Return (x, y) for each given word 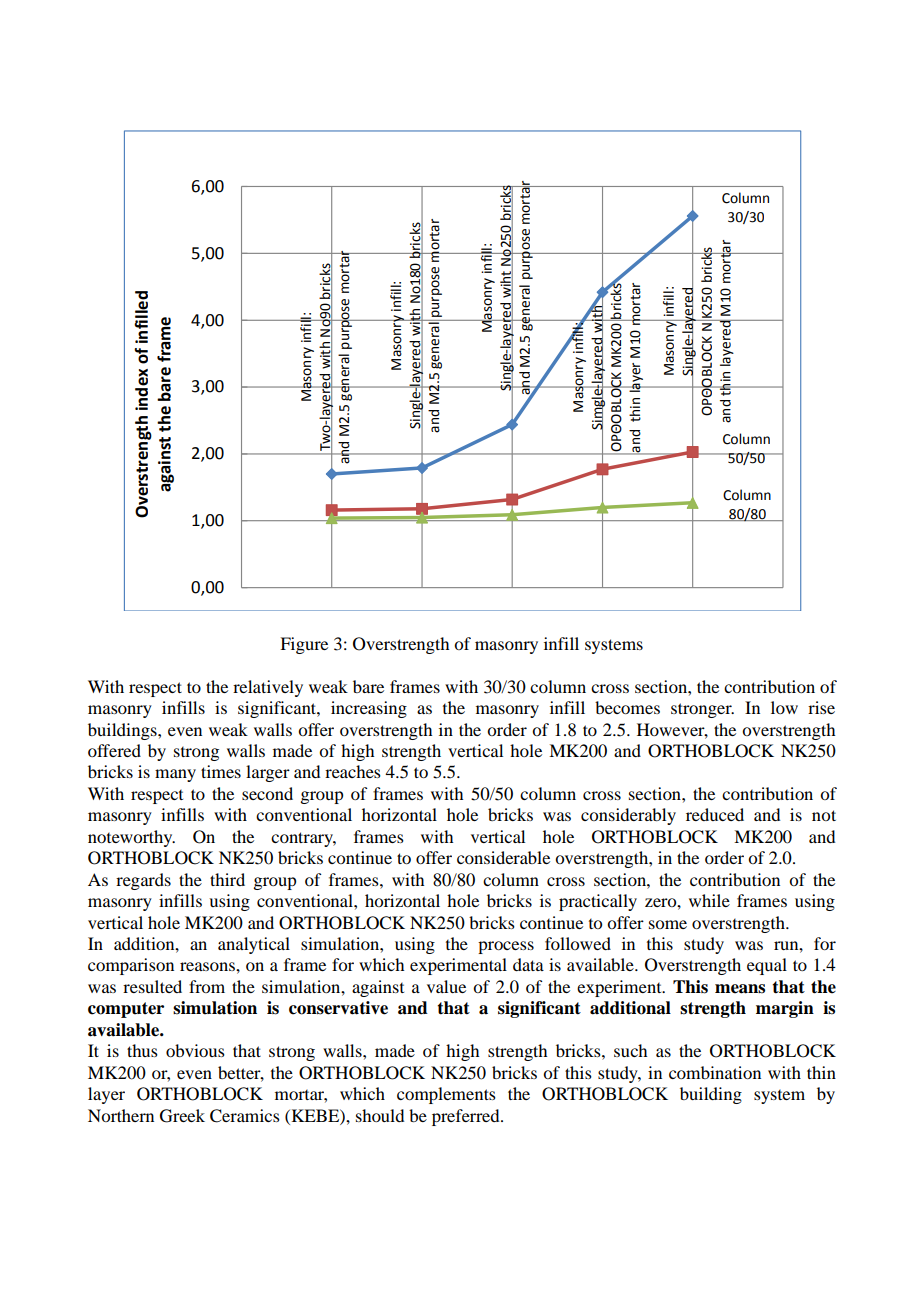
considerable (503, 857)
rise (821, 707)
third (227, 879)
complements (446, 1095)
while (709, 900)
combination (715, 1072)
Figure (304, 645)
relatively (268, 688)
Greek (182, 1116)
